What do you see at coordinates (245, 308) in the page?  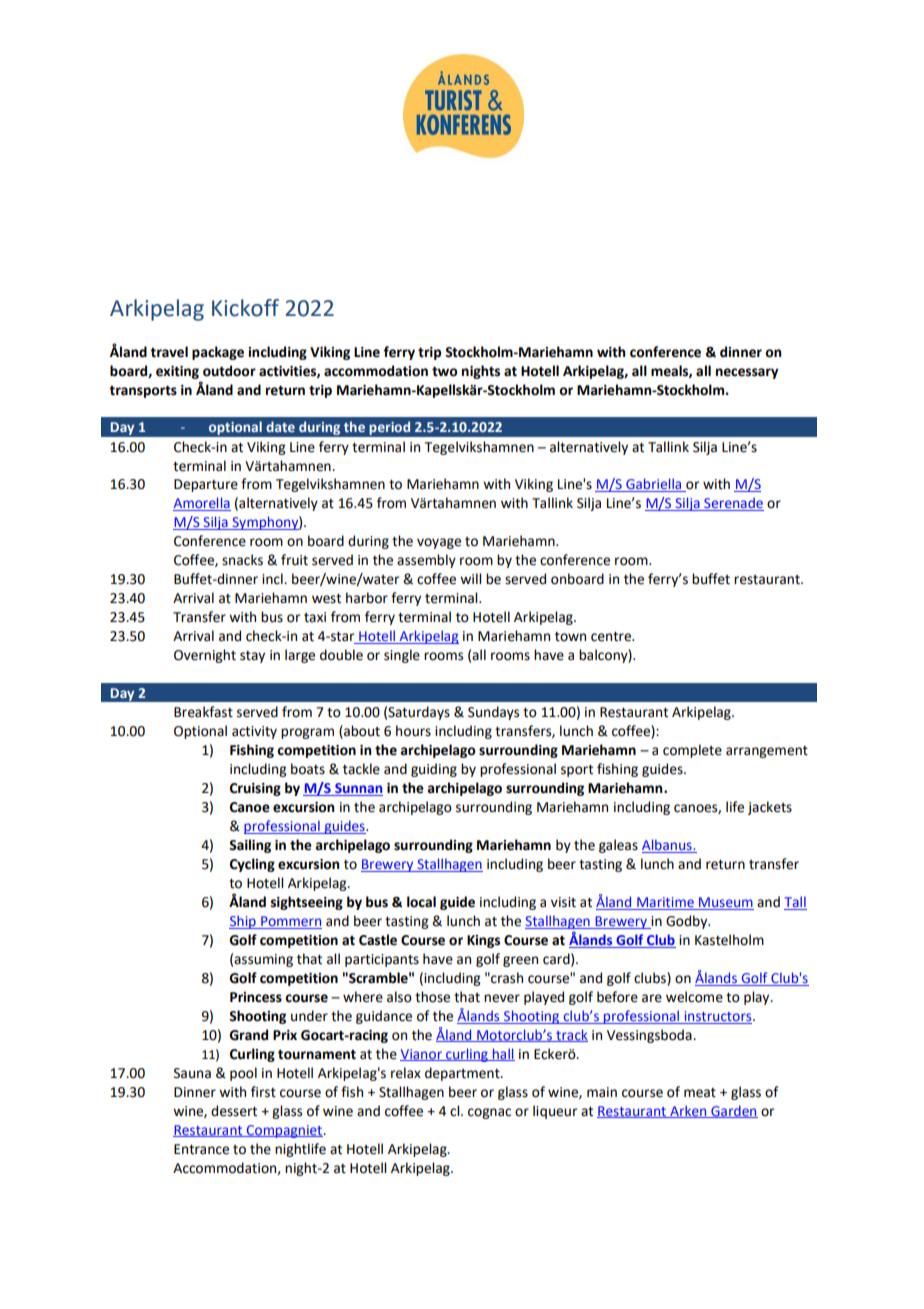 I see `Kickoff` at bounding box center [245, 308].
